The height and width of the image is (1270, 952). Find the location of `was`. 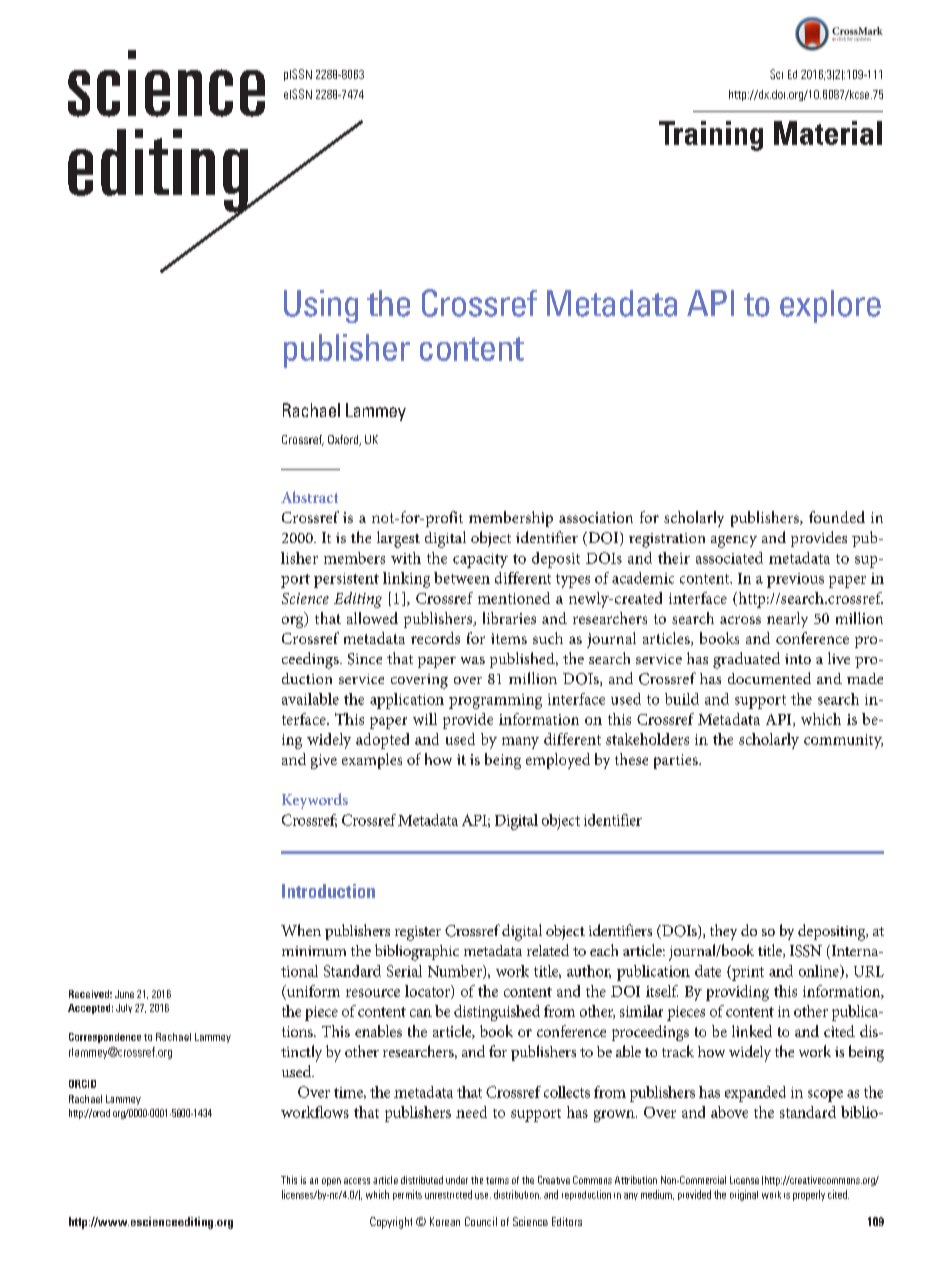

was is located at coordinates (473, 660).
